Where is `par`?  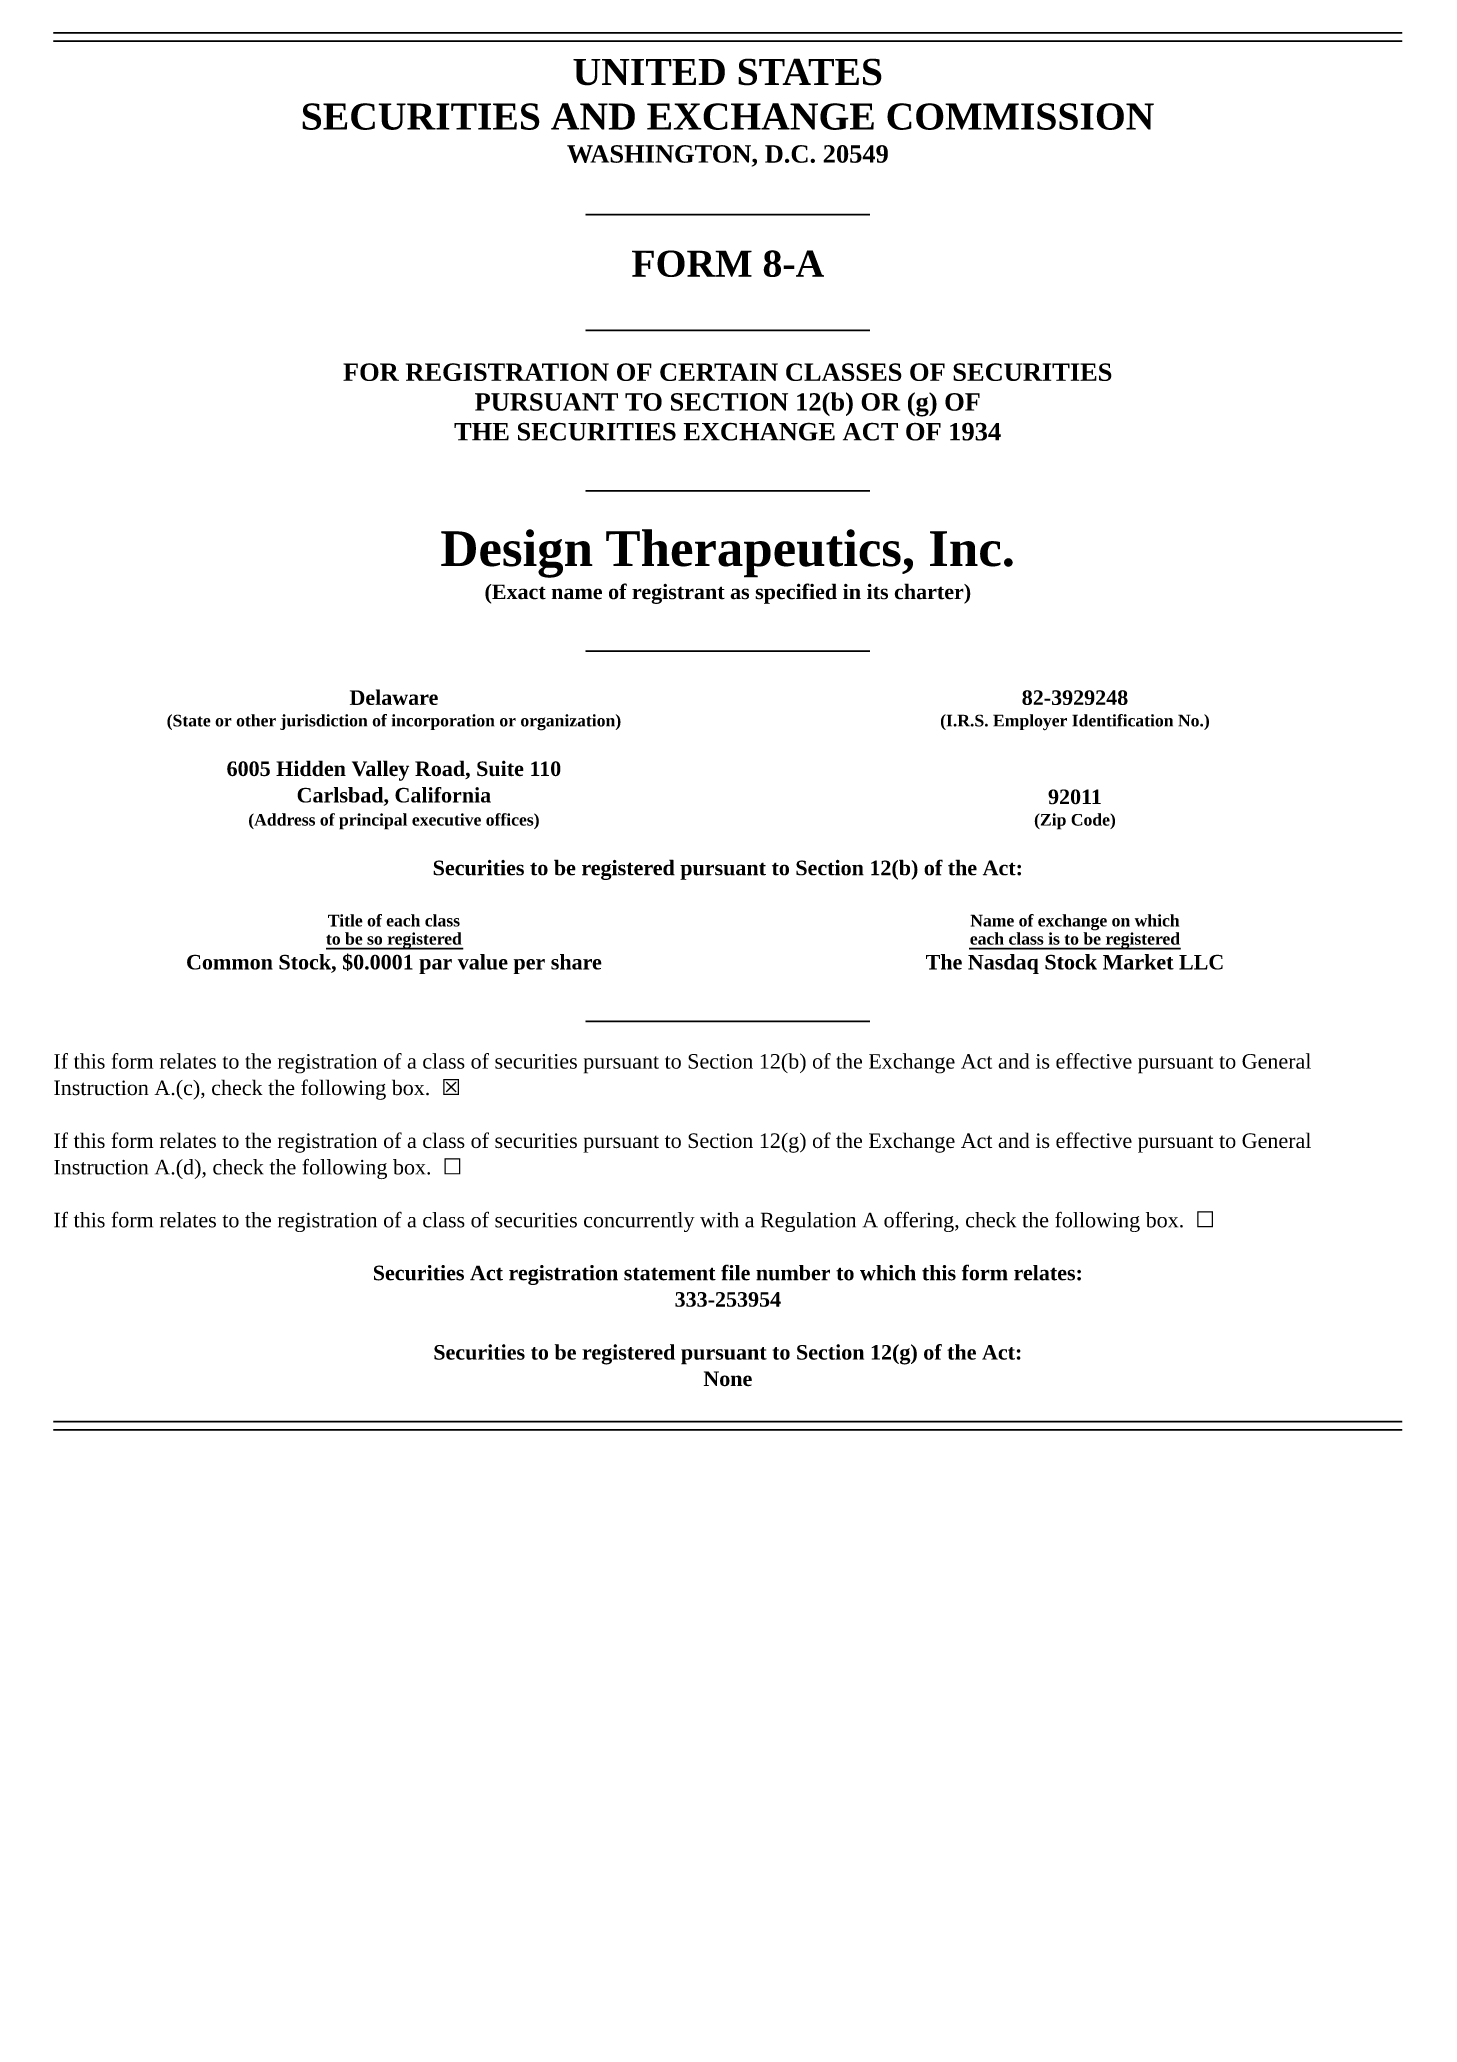
par is located at coordinates (435, 966).
